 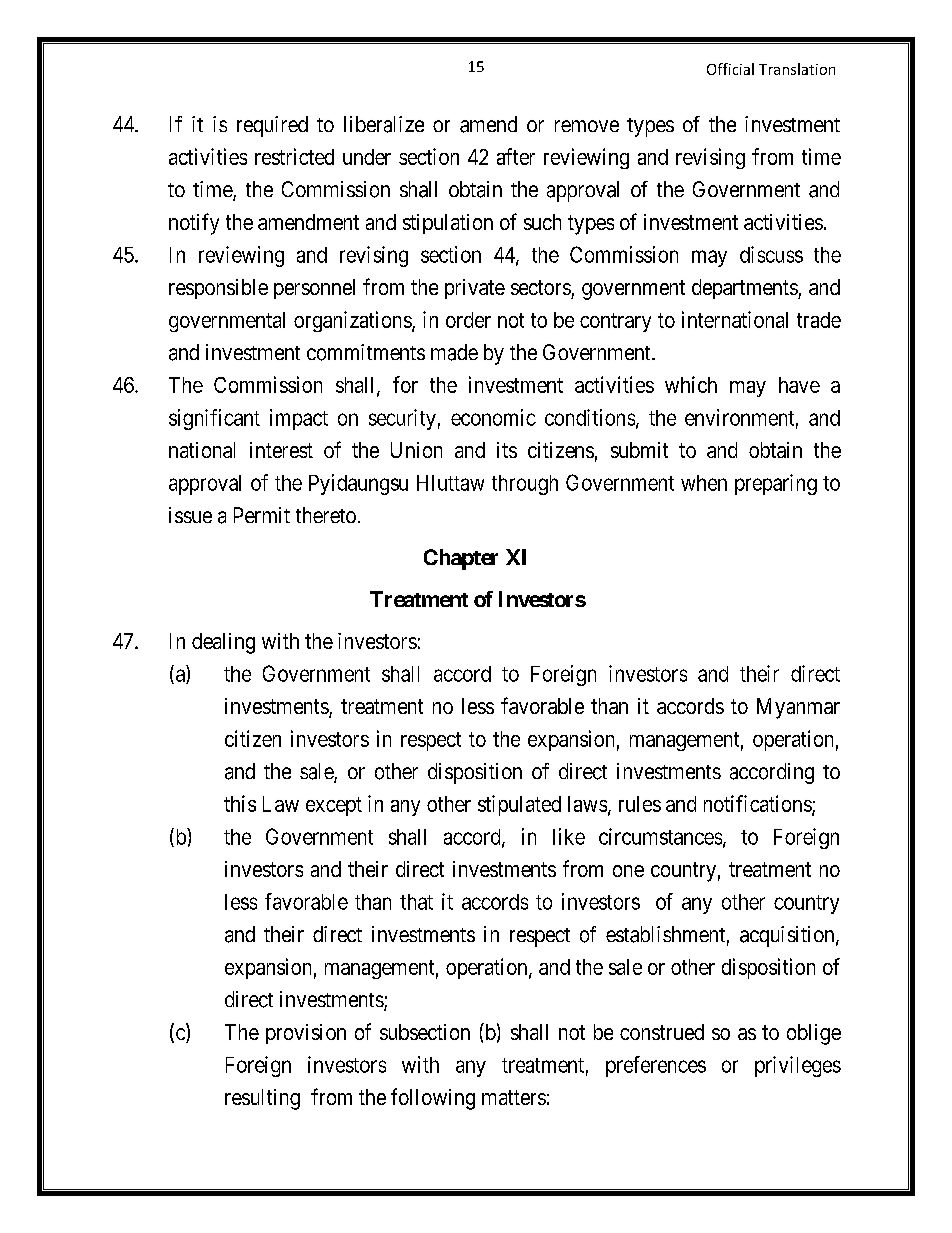 I want to click on Official, so click(x=730, y=69).
